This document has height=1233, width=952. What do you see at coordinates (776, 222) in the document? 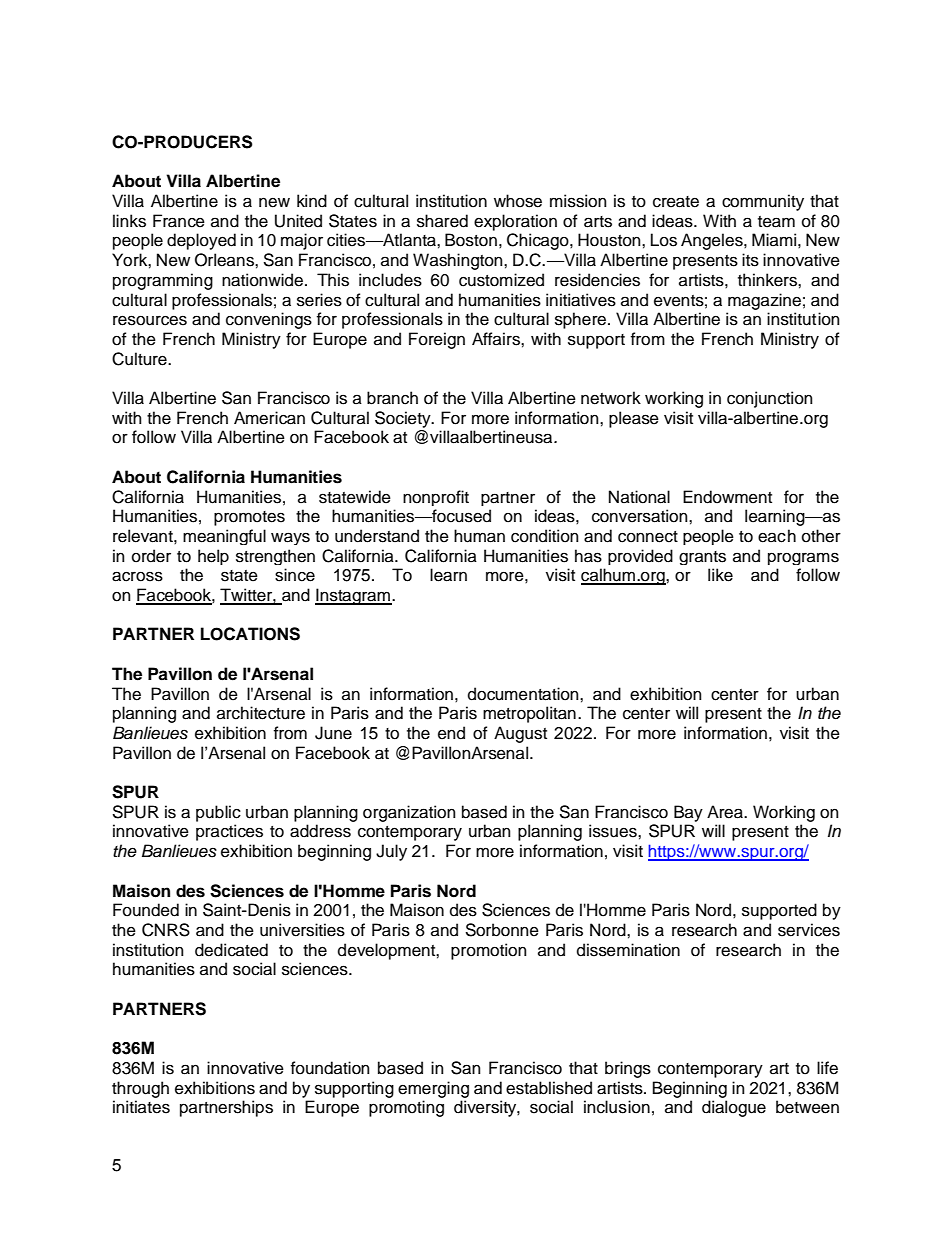
I see `team` at bounding box center [776, 222].
